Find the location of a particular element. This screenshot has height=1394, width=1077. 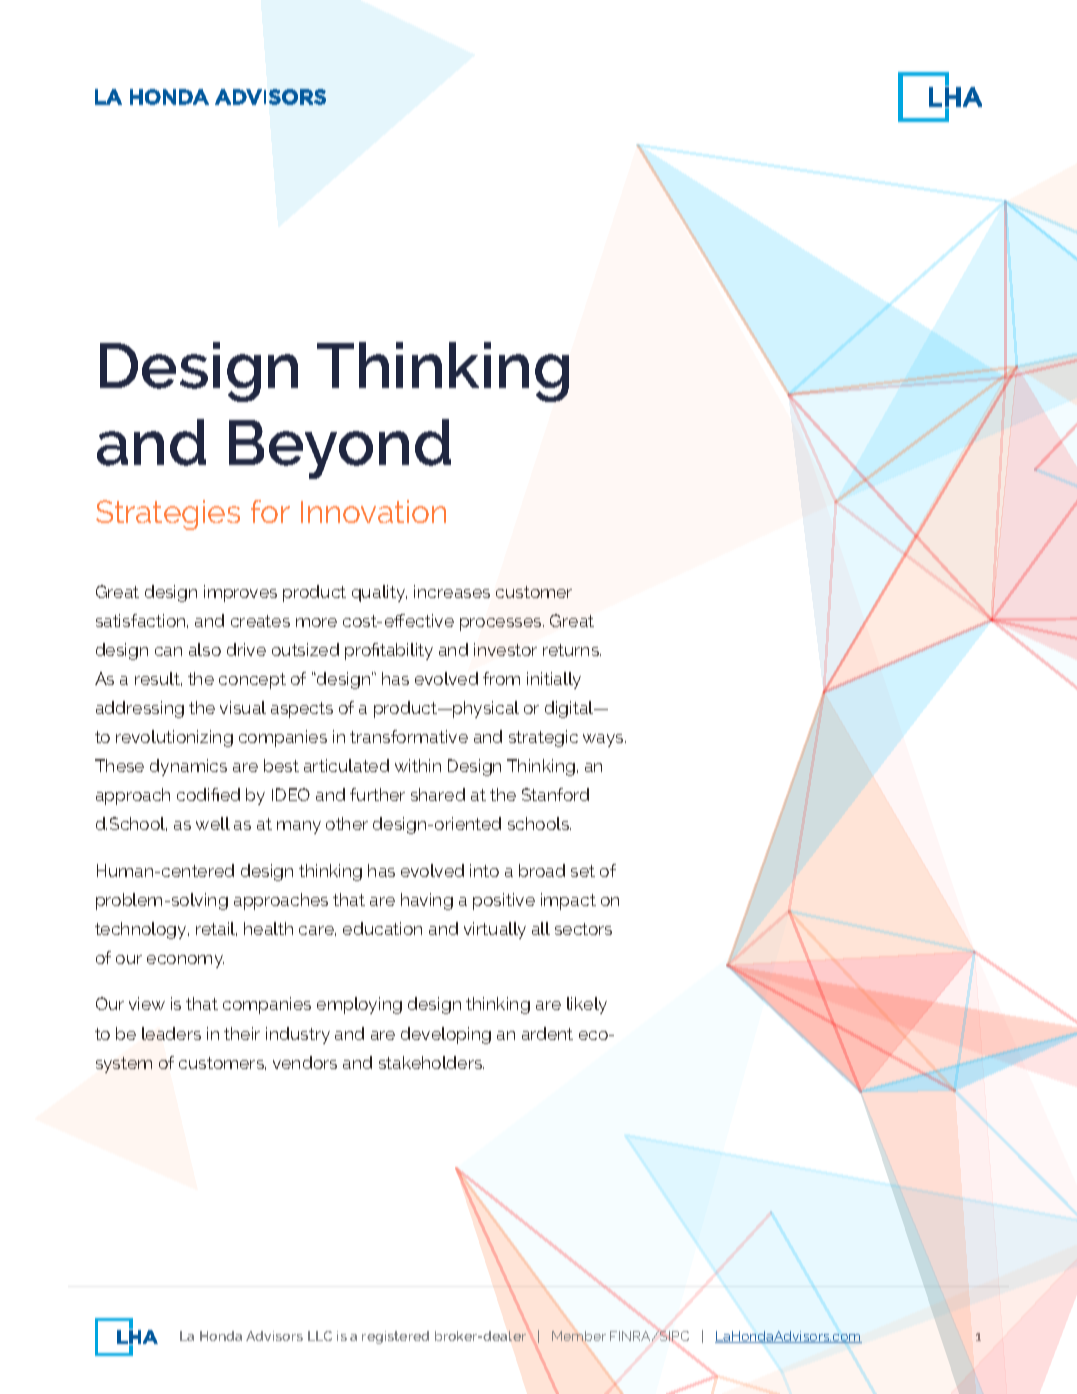

articulated is located at coordinates (346, 765).
